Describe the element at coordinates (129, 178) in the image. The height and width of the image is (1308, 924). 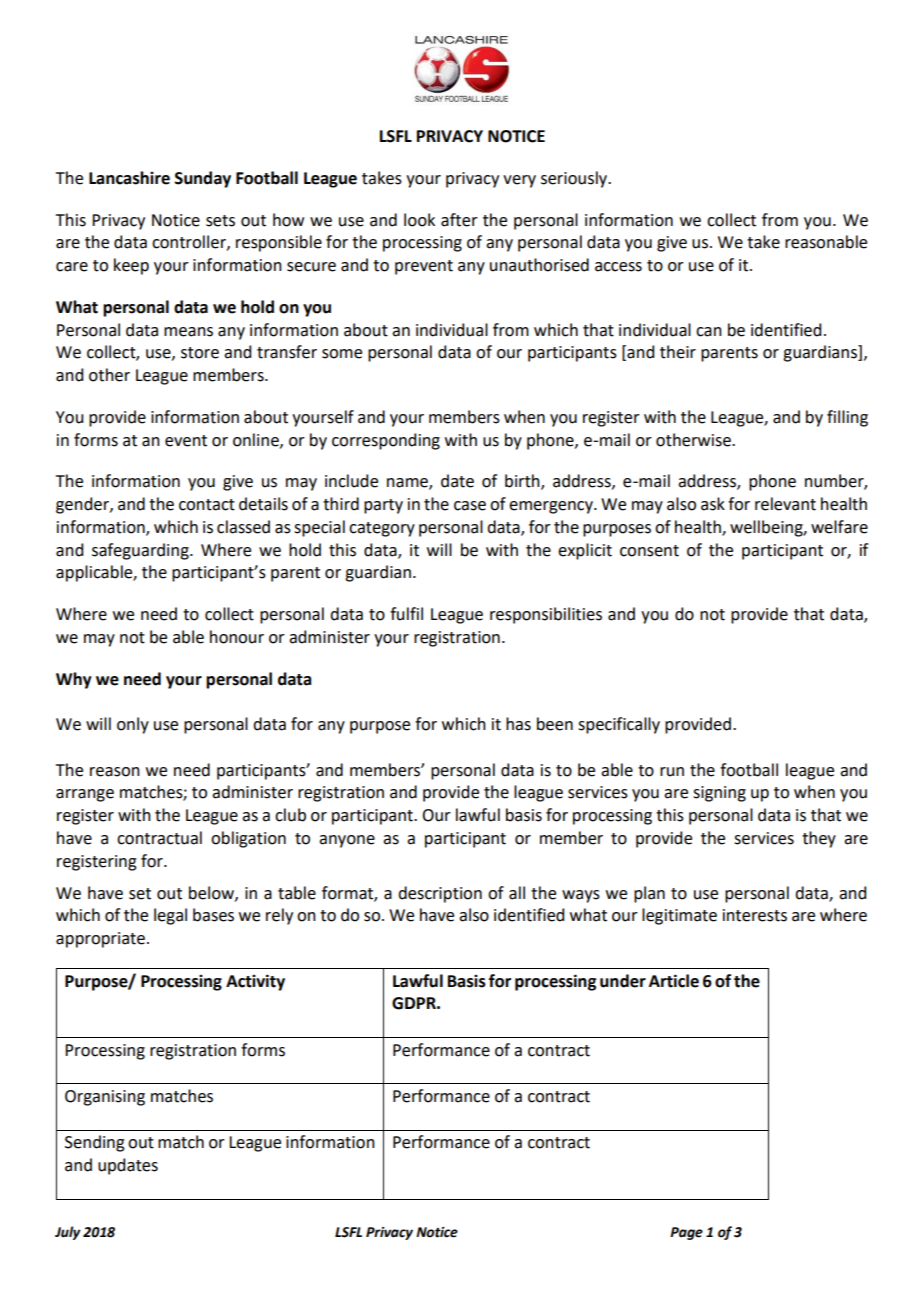
I see `Lancashire` at that location.
